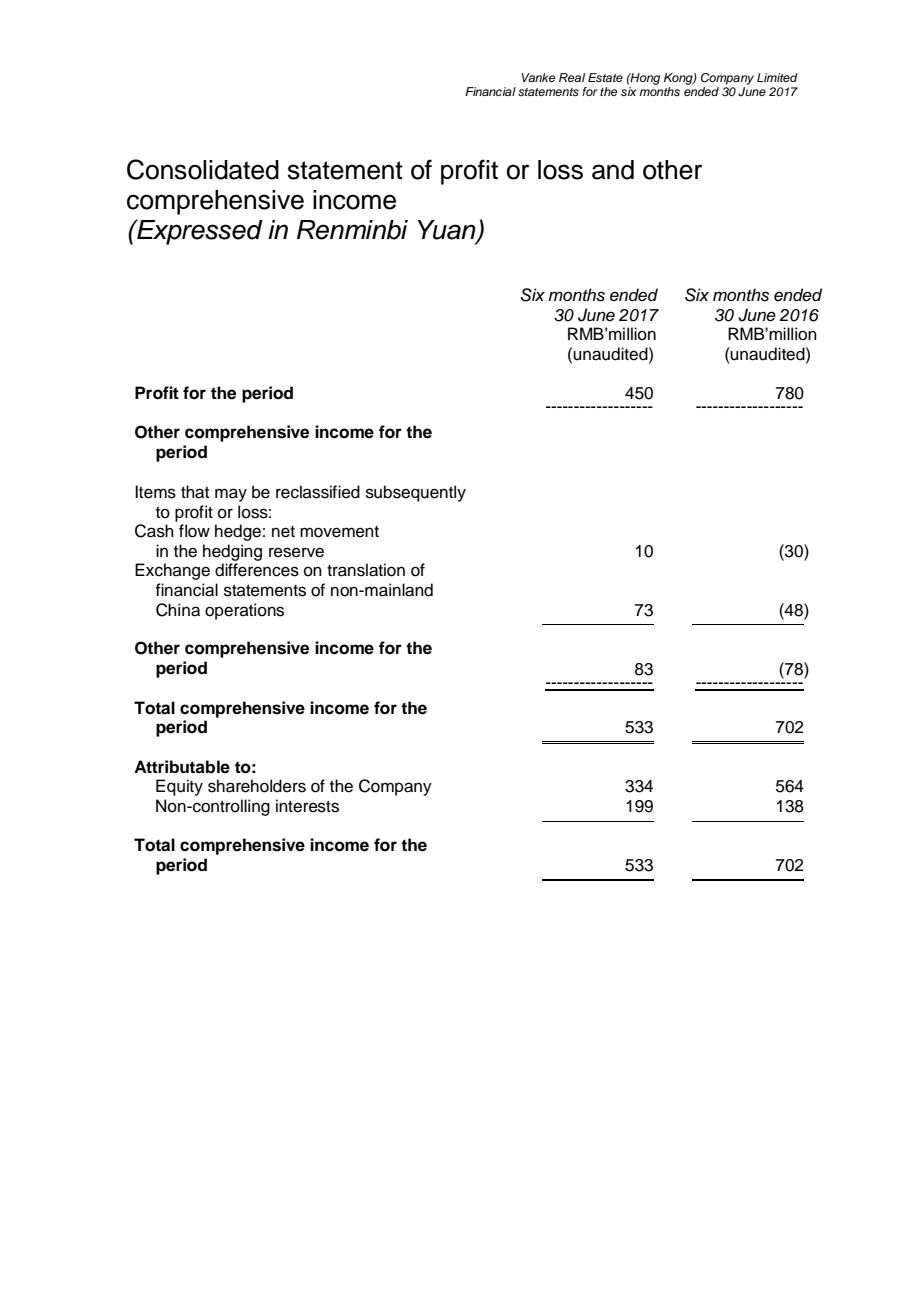  What do you see at coordinates (777, 77) in the screenshot?
I see `Limited` at bounding box center [777, 77].
